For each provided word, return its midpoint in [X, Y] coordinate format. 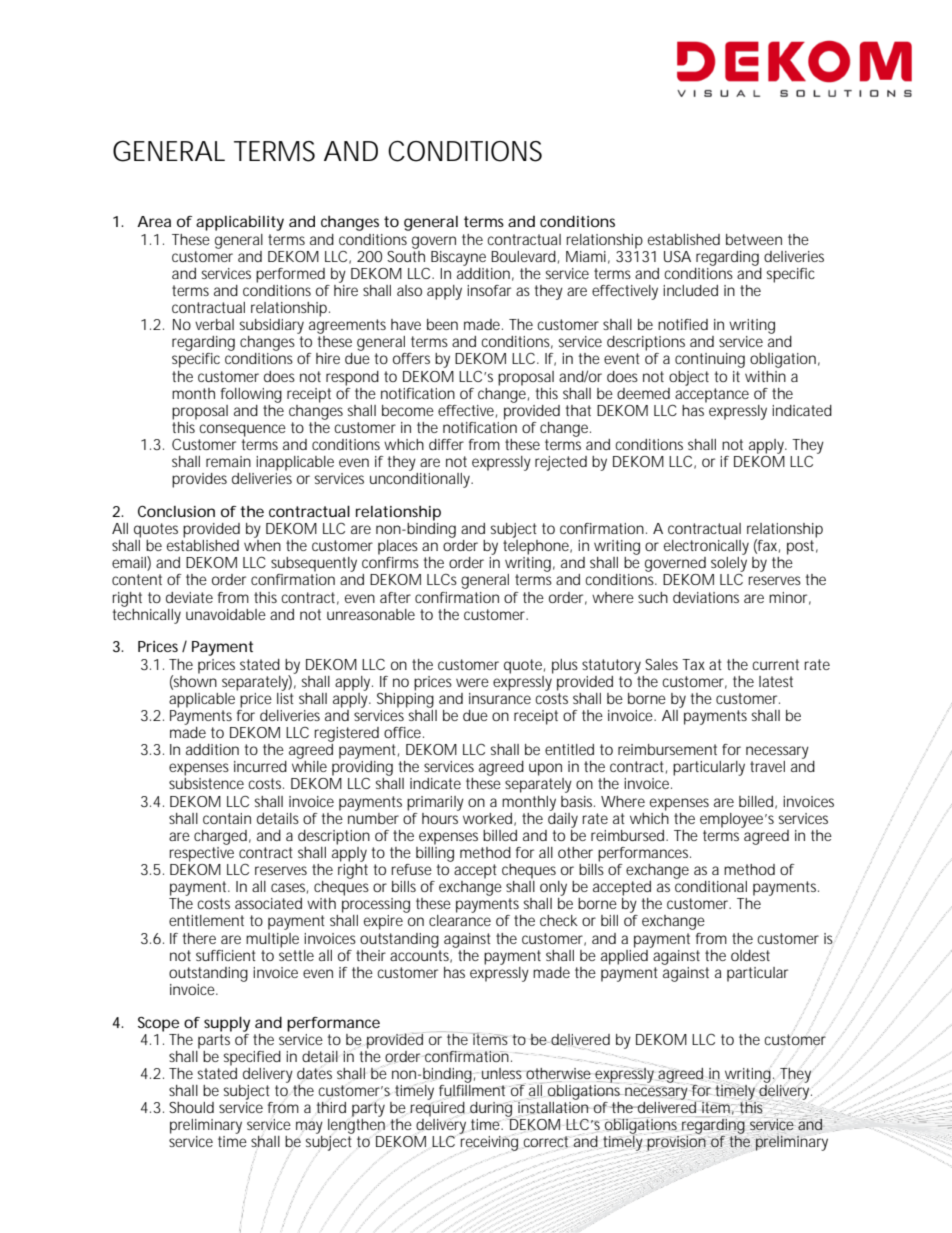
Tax [693, 664]
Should [191, 1107]
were [472, 682]
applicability [240, 223]
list [285, 697]
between [754, 239]
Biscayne [458, 258]
